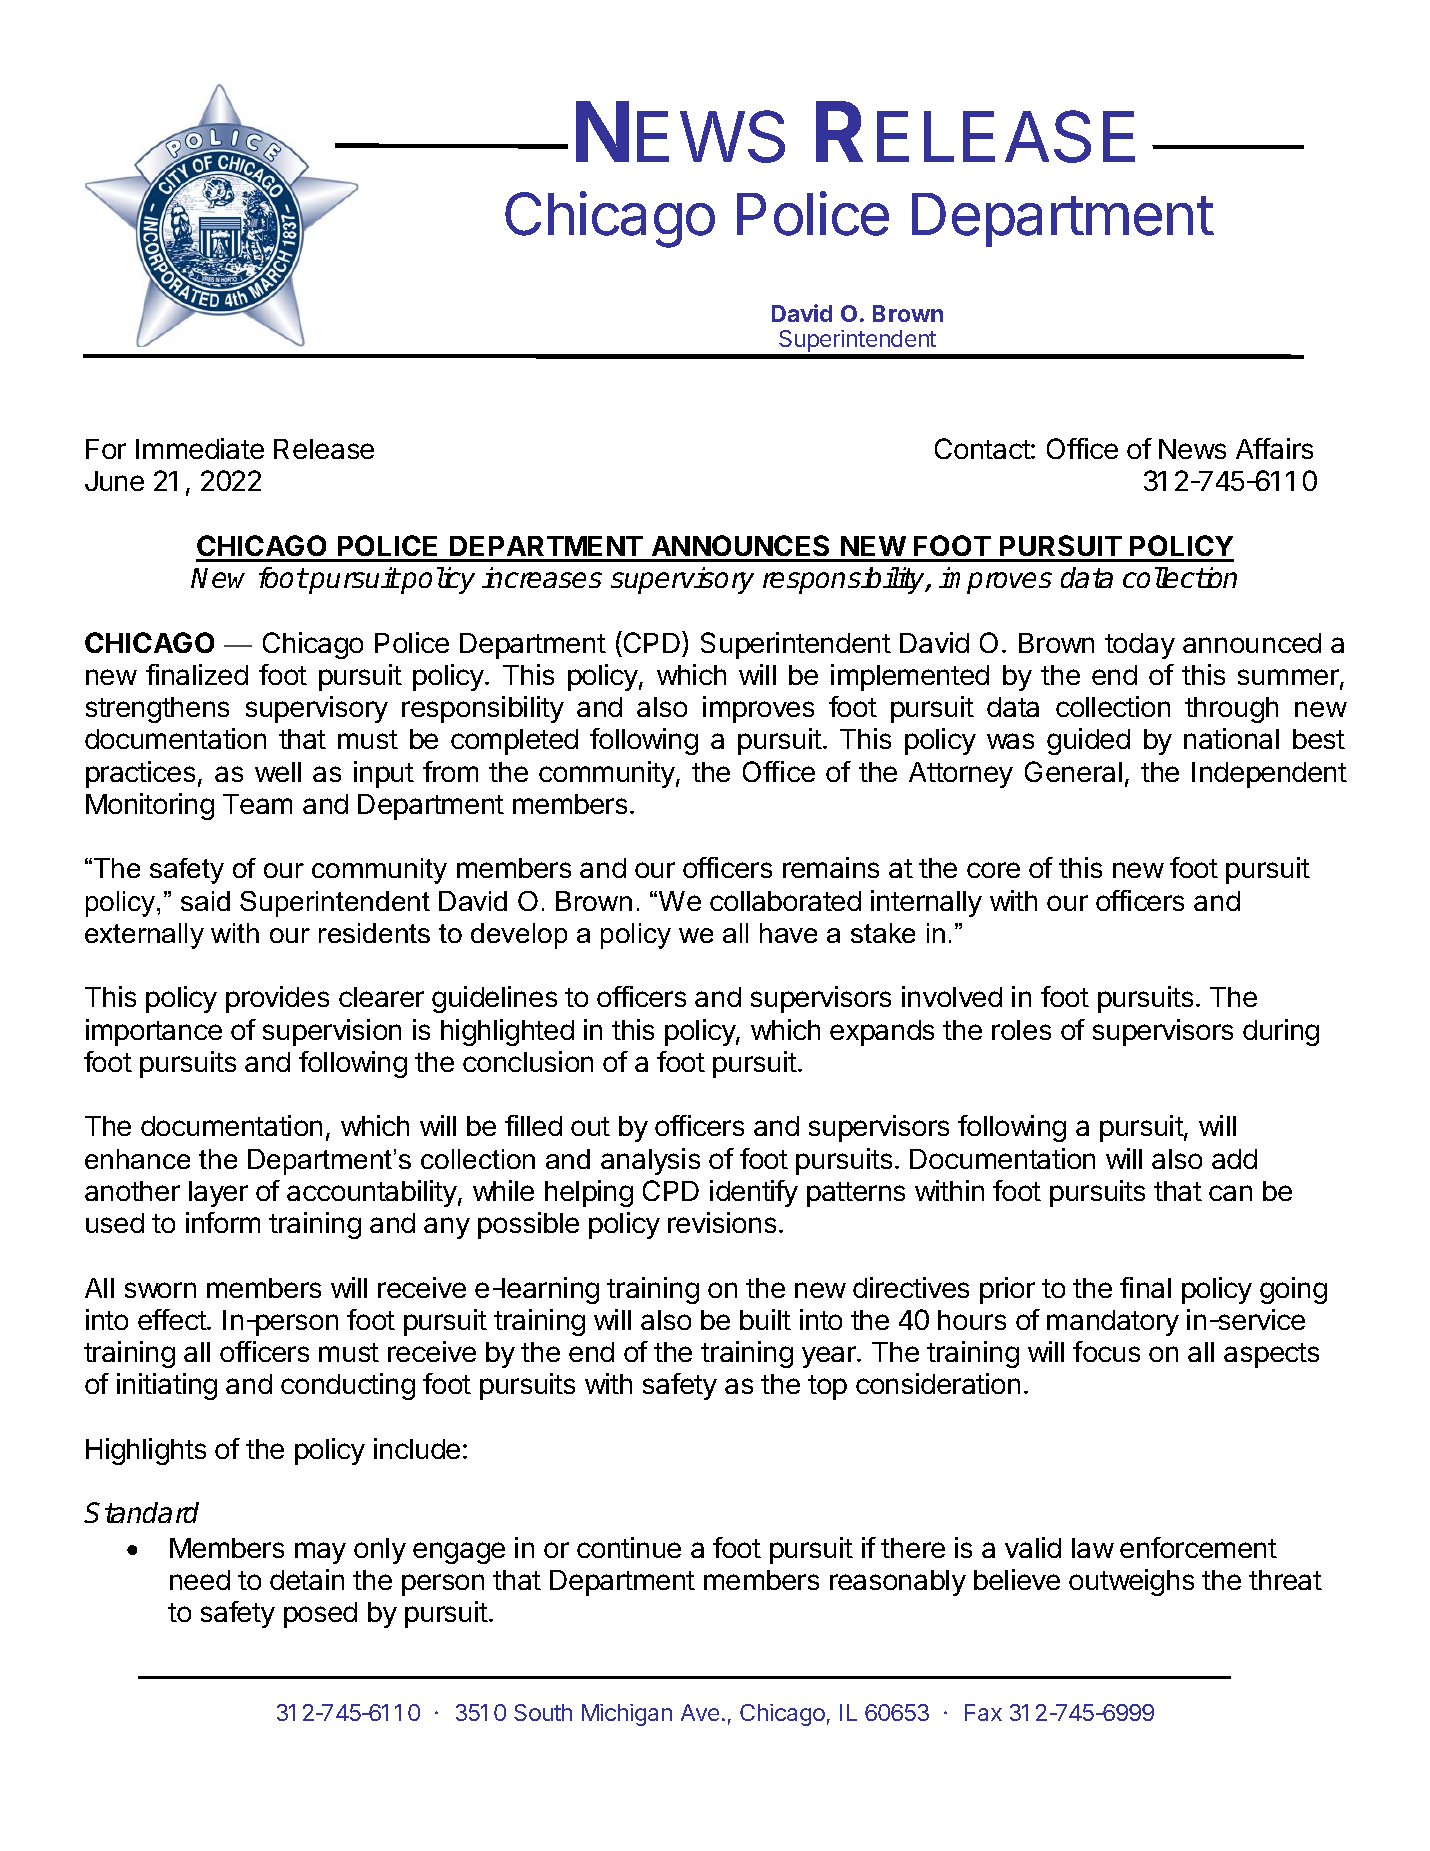 Image resolution: width=1430 pixels, height=1851 pixels. Describe the element at coordinates (827, 1387) in the screenshot. I see `top` at that location.
